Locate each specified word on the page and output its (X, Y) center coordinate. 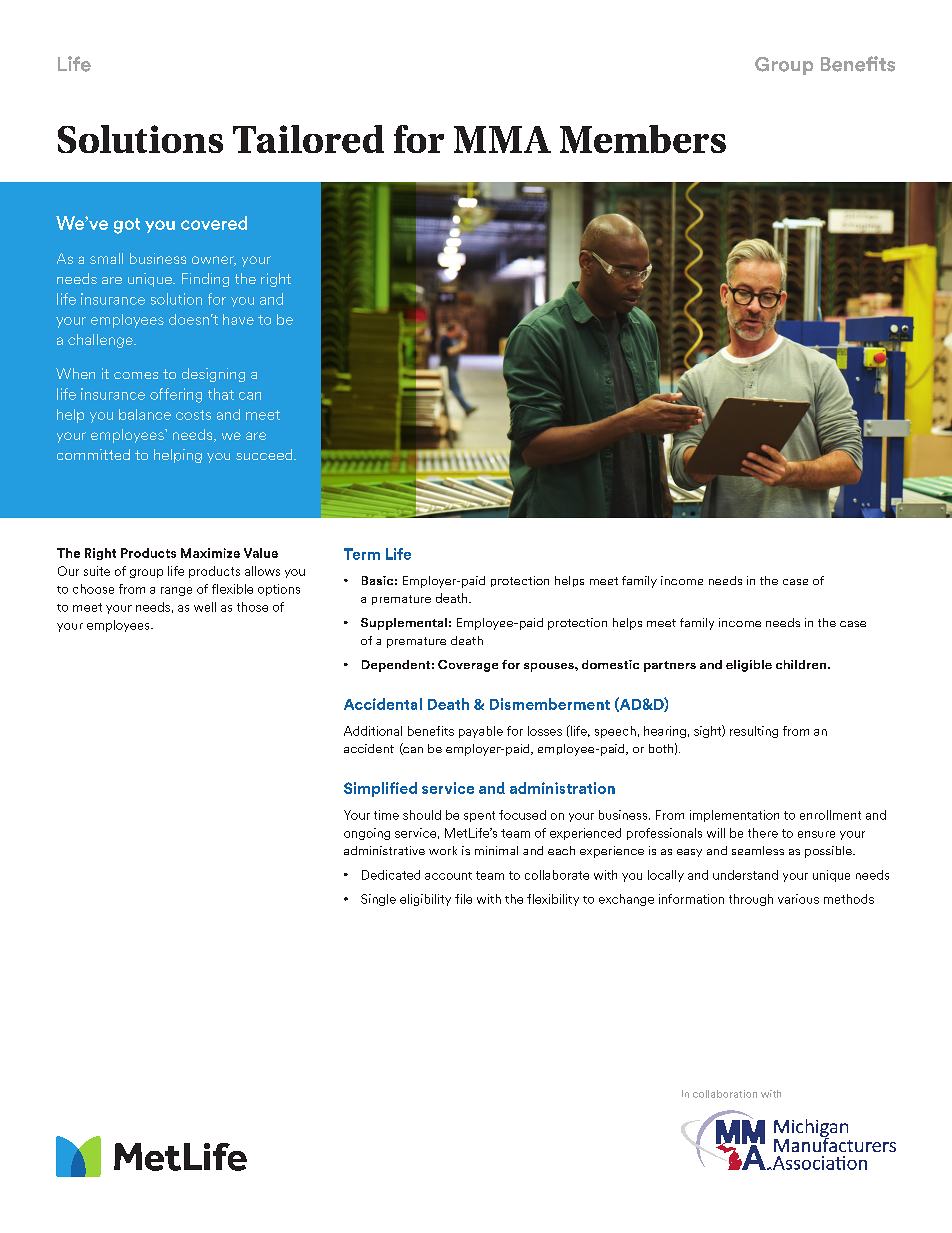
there (763, 833)
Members (643, 139)
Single (378, 900)
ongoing (367, 834)
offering (176, 395)
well (205, 607)
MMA (502, 139)
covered (214, 223)
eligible (749, 666)
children (802, 664)
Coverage (468, 666)
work (443, 850)
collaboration (725, 1094)
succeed (265, 454)
